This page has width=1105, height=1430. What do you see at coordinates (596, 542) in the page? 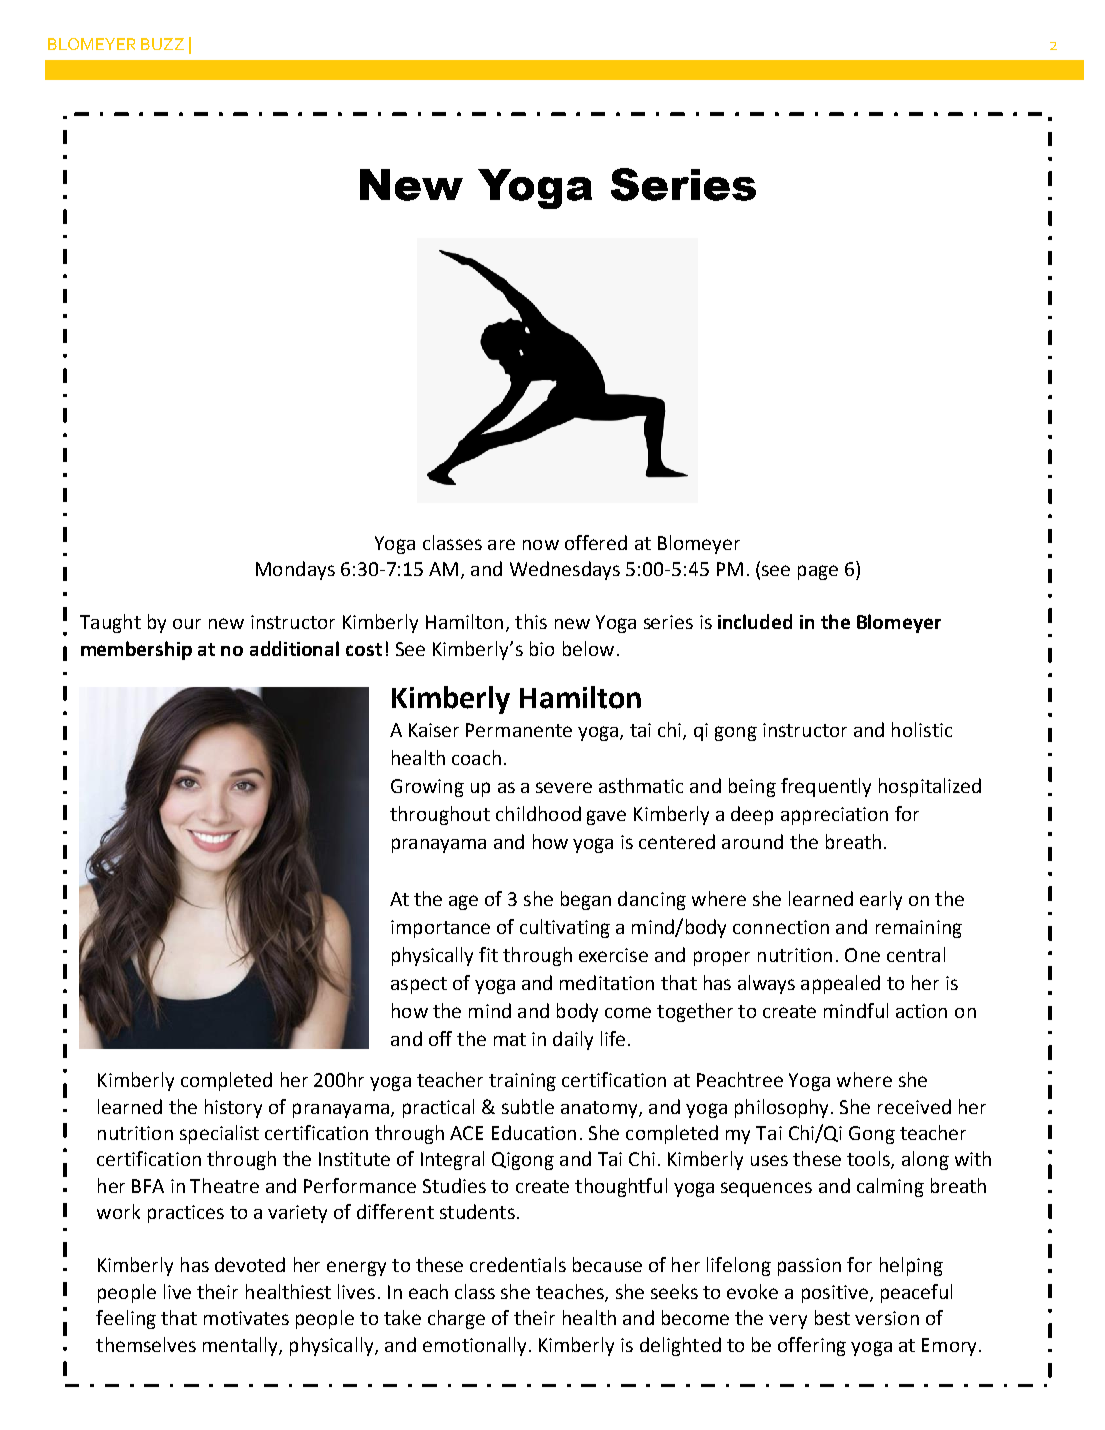
I see `offered` at bounding box center [596, 542].
